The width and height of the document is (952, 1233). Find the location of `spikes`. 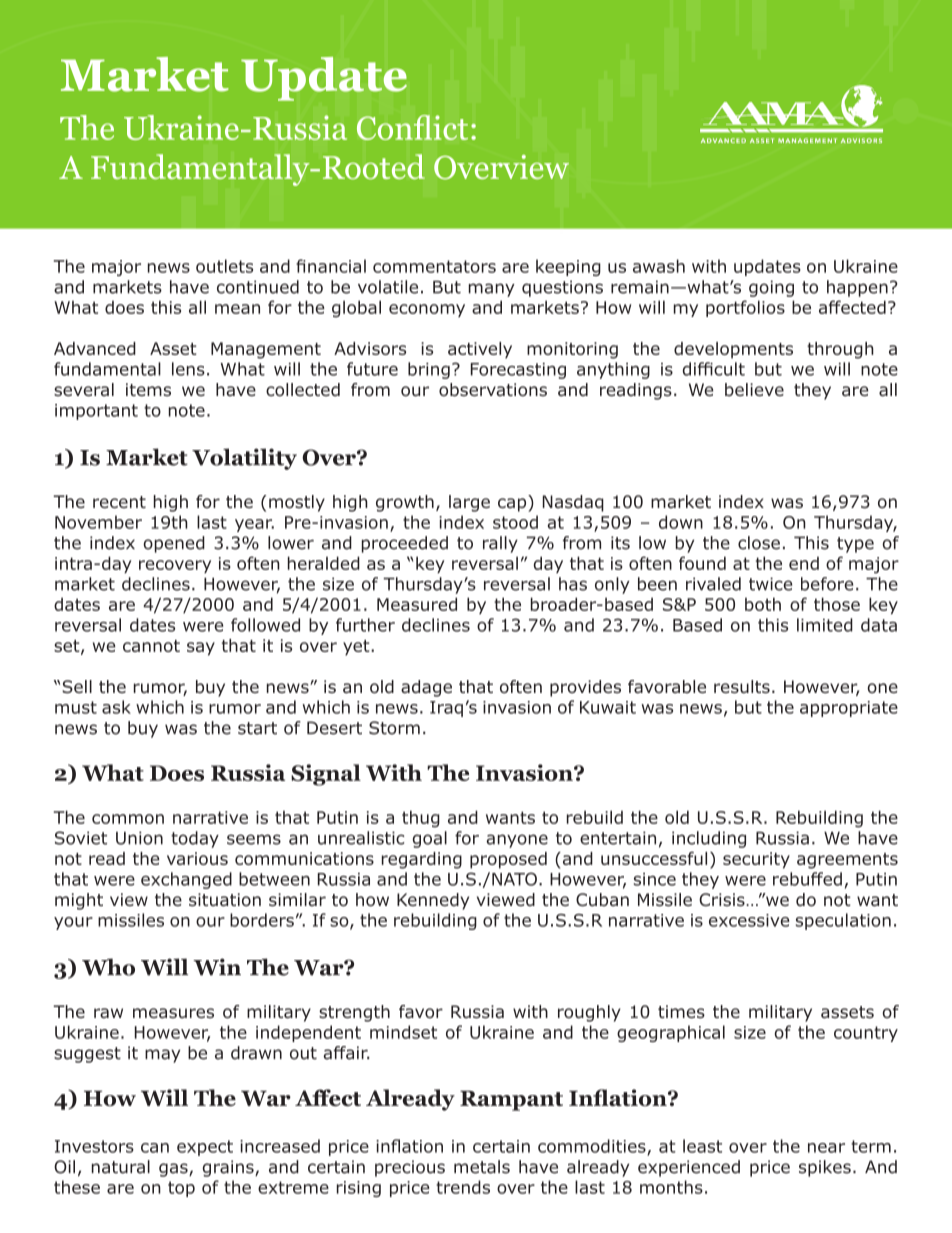

spikes is located at coordinates (825, 1168).
